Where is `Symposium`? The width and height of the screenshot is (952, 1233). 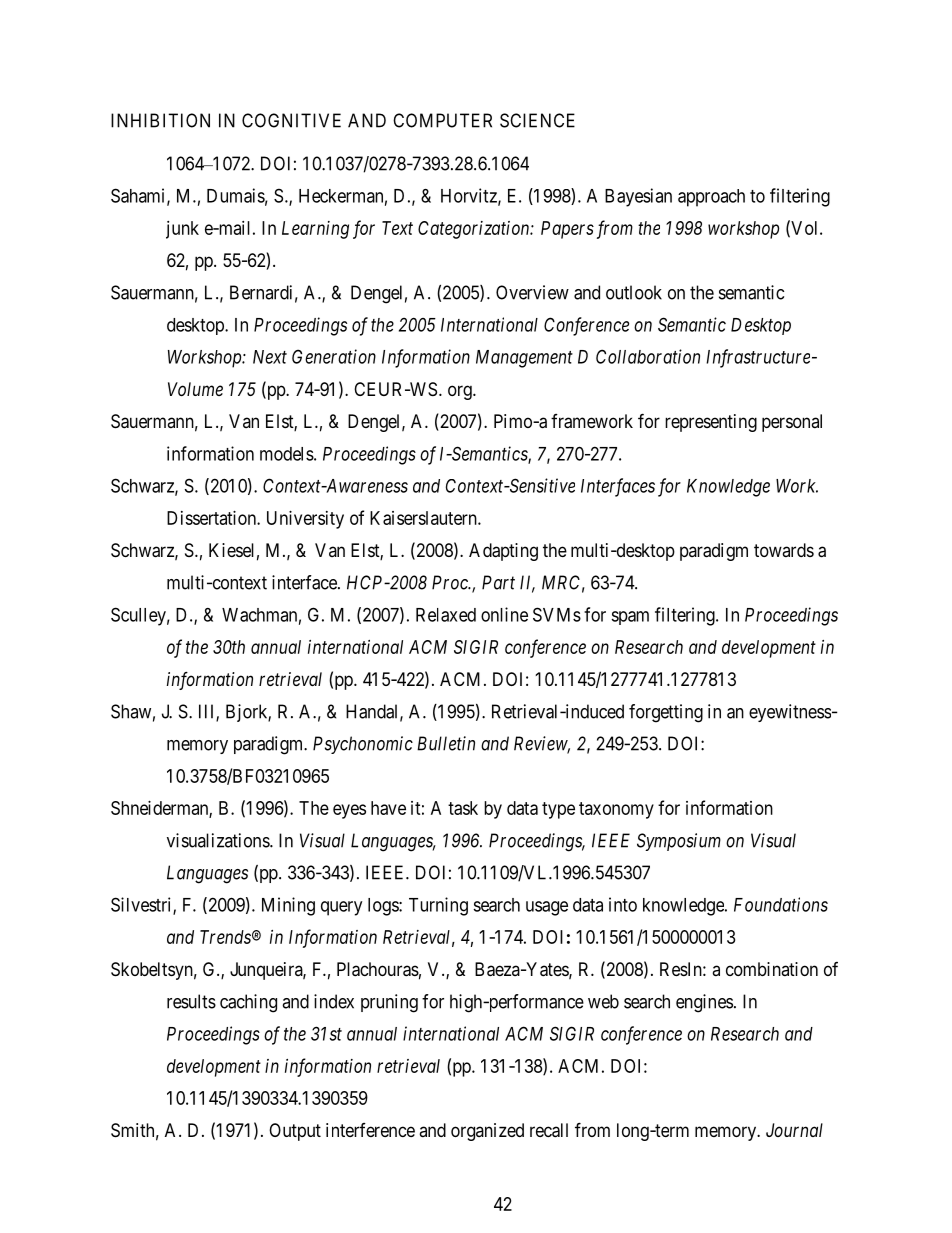
Symposium is located at coordinates (679, 842).
